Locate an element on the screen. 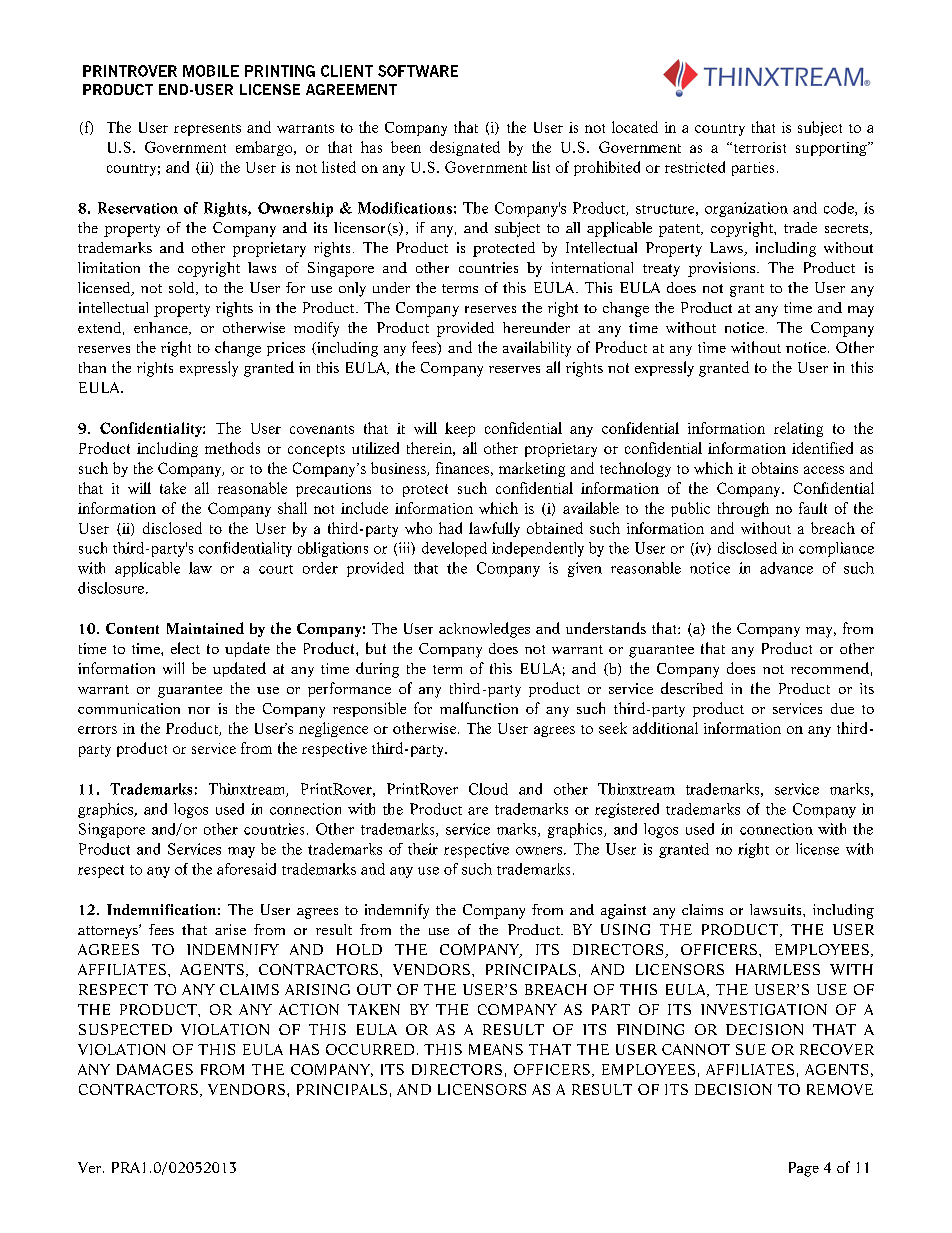 This screenshot has width=952, height=1233. designated is located at coordinates (465, 148).
